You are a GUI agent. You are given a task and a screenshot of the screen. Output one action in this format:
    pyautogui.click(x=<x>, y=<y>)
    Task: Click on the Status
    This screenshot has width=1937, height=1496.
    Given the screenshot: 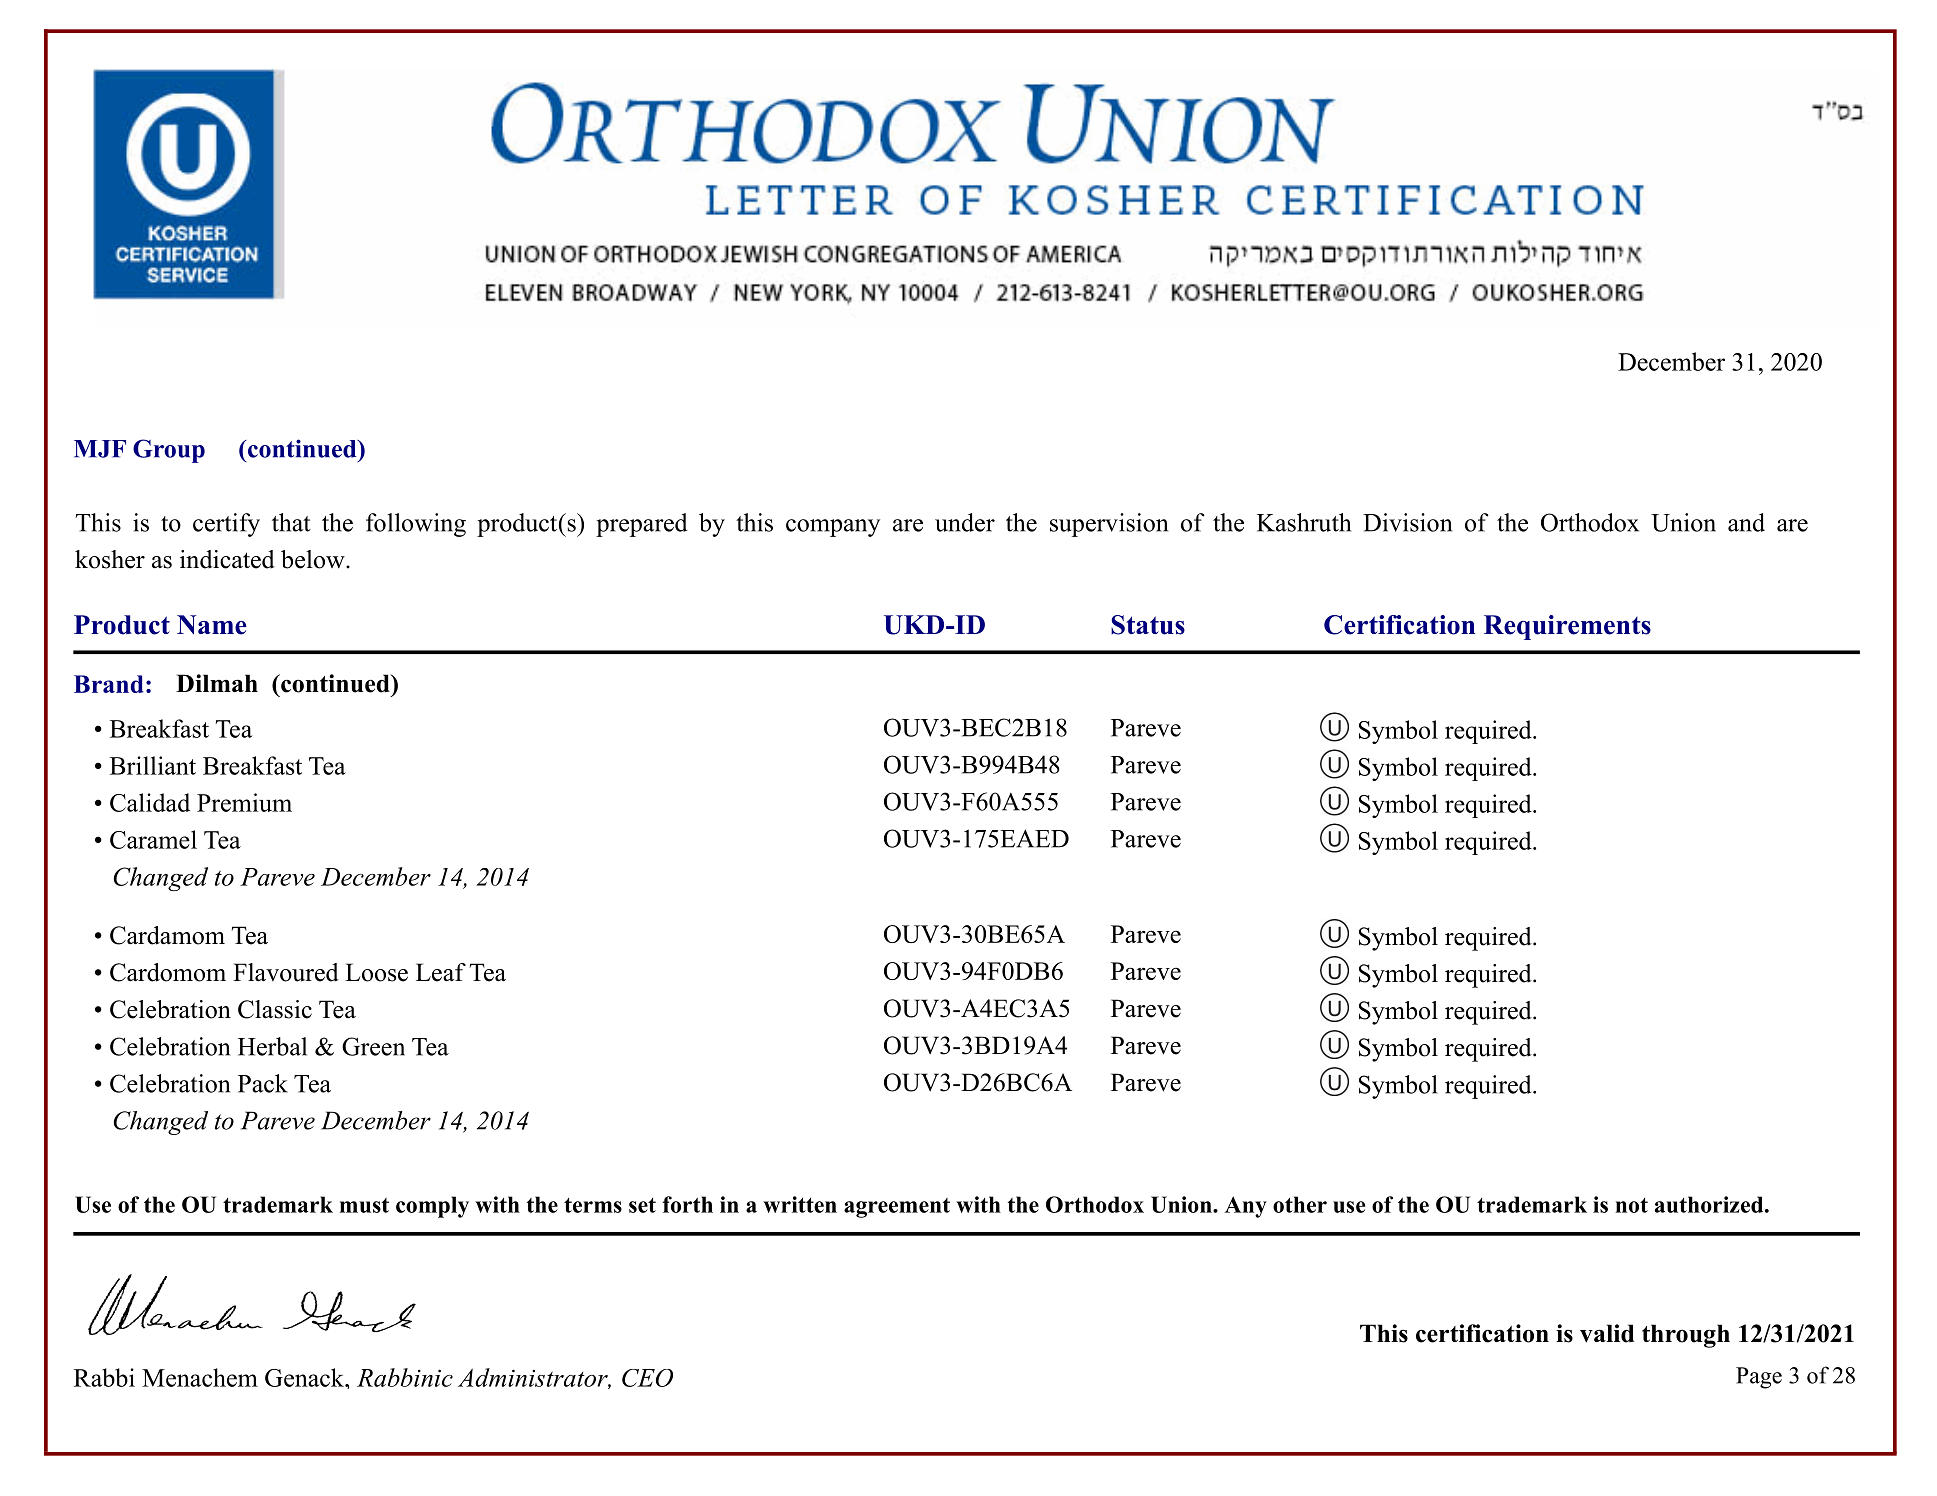 What is the action you would take?
    pyautogui.click(x=1148, y=625)
